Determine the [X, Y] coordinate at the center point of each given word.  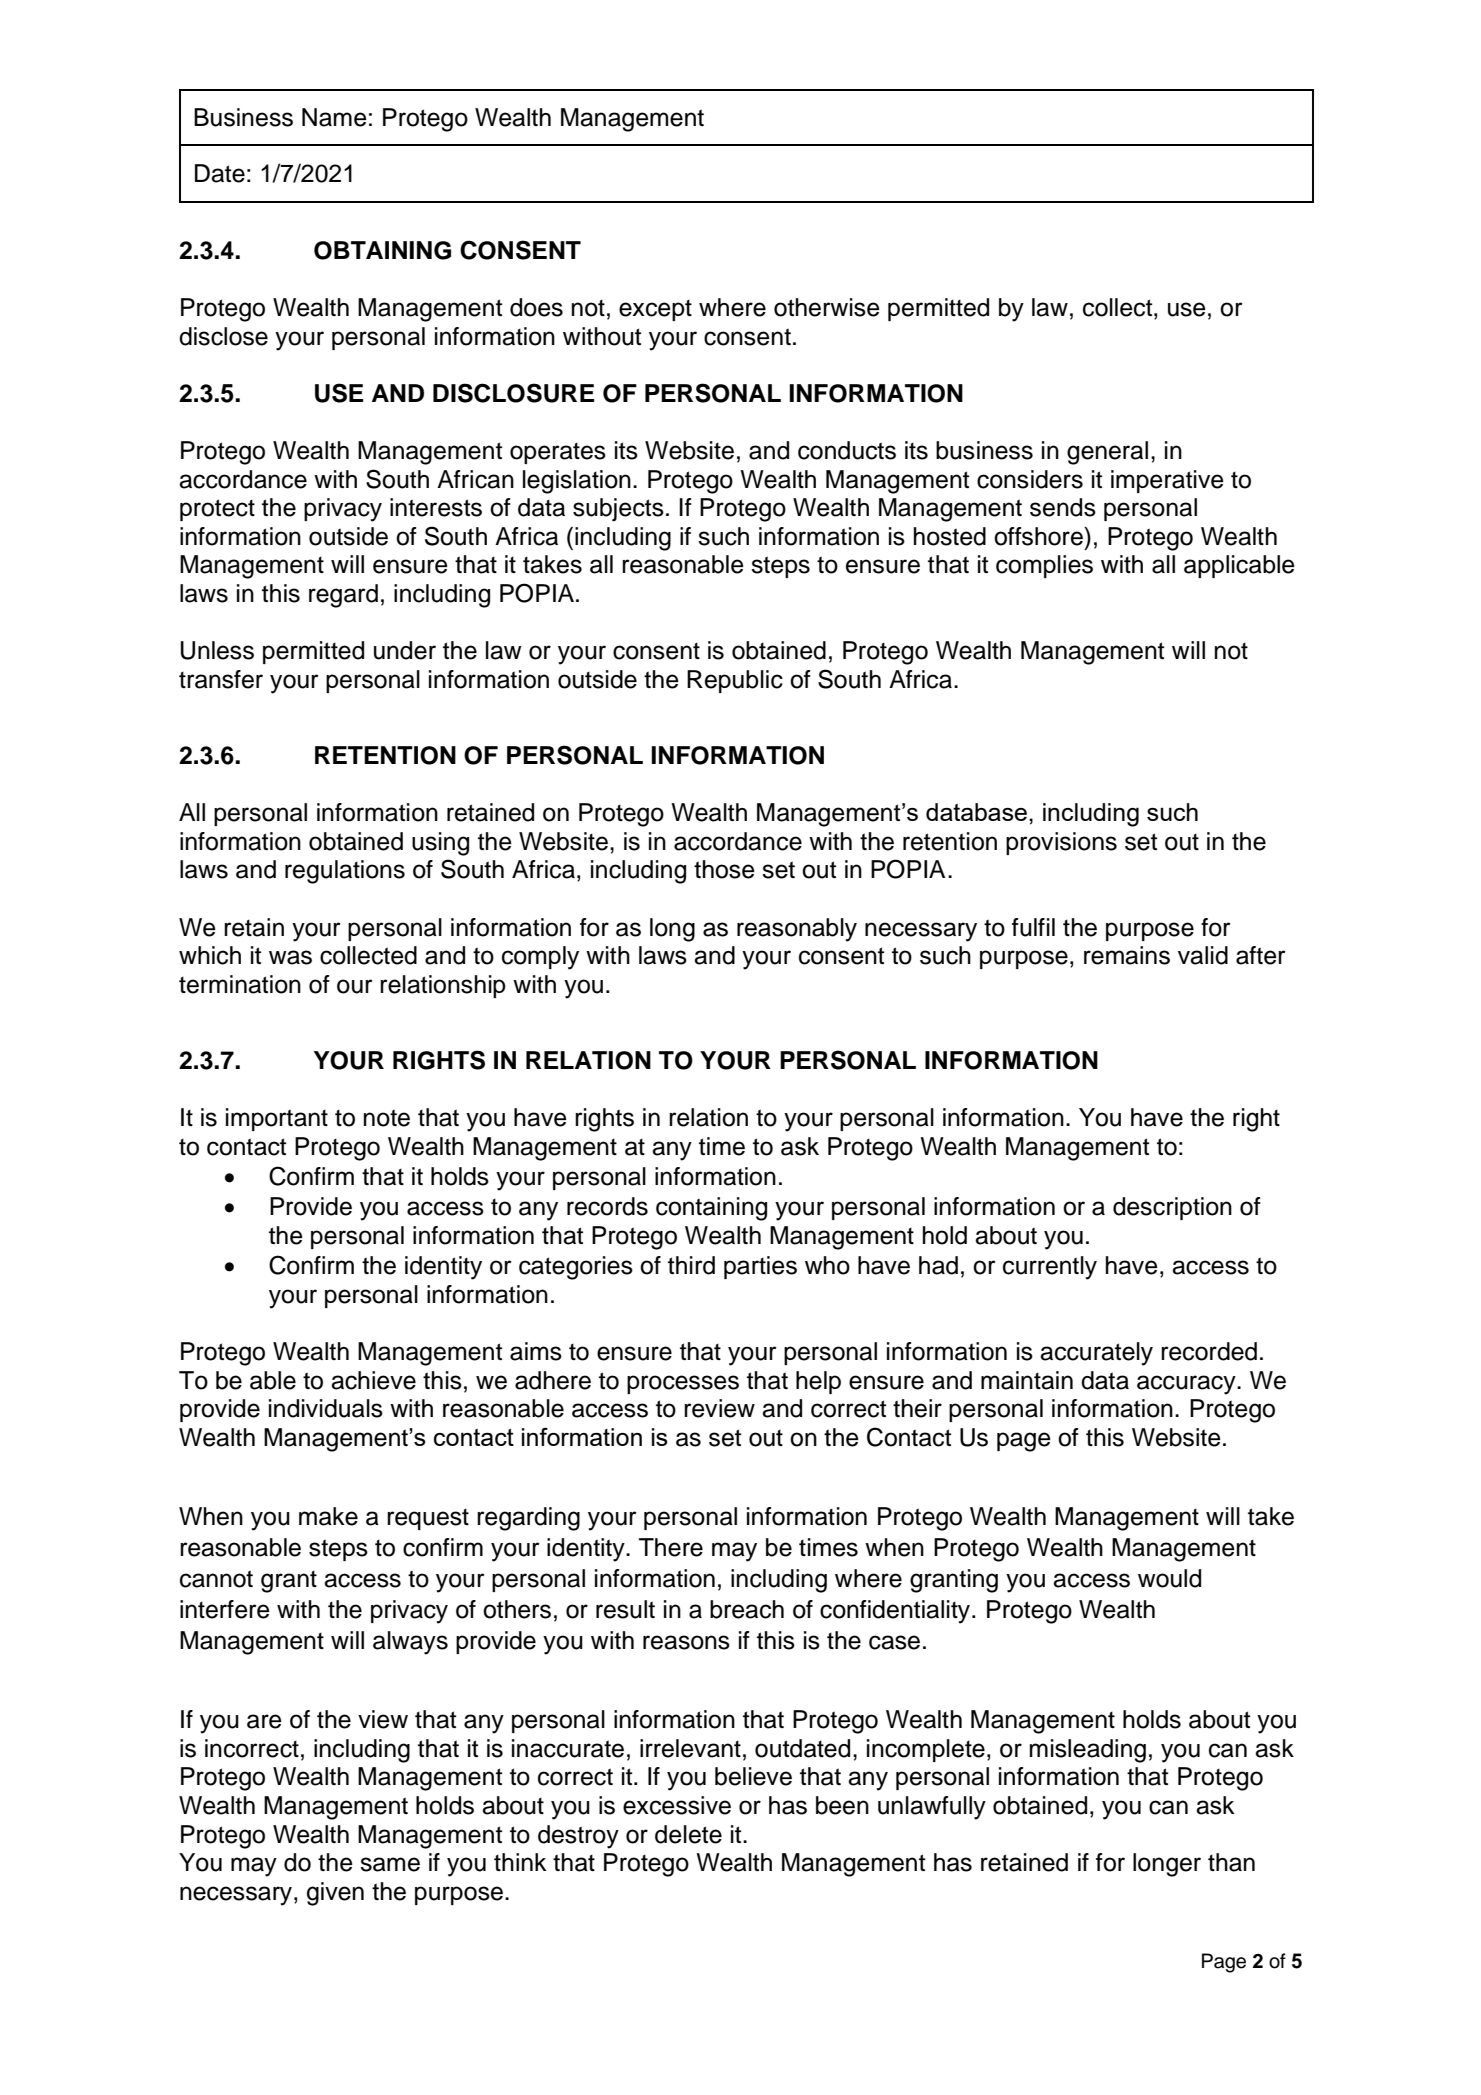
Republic [735, 681]
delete [688, 1834]
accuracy [1187, 1385]
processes [683, 1384]
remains [1127, 955]
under [405, 650]
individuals [326, 1408]
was [290, 957]
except [655, 310]
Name [334, 117]
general [1107, 453]
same [390, 1864]
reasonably [797, 930]
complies [1044, 566]
